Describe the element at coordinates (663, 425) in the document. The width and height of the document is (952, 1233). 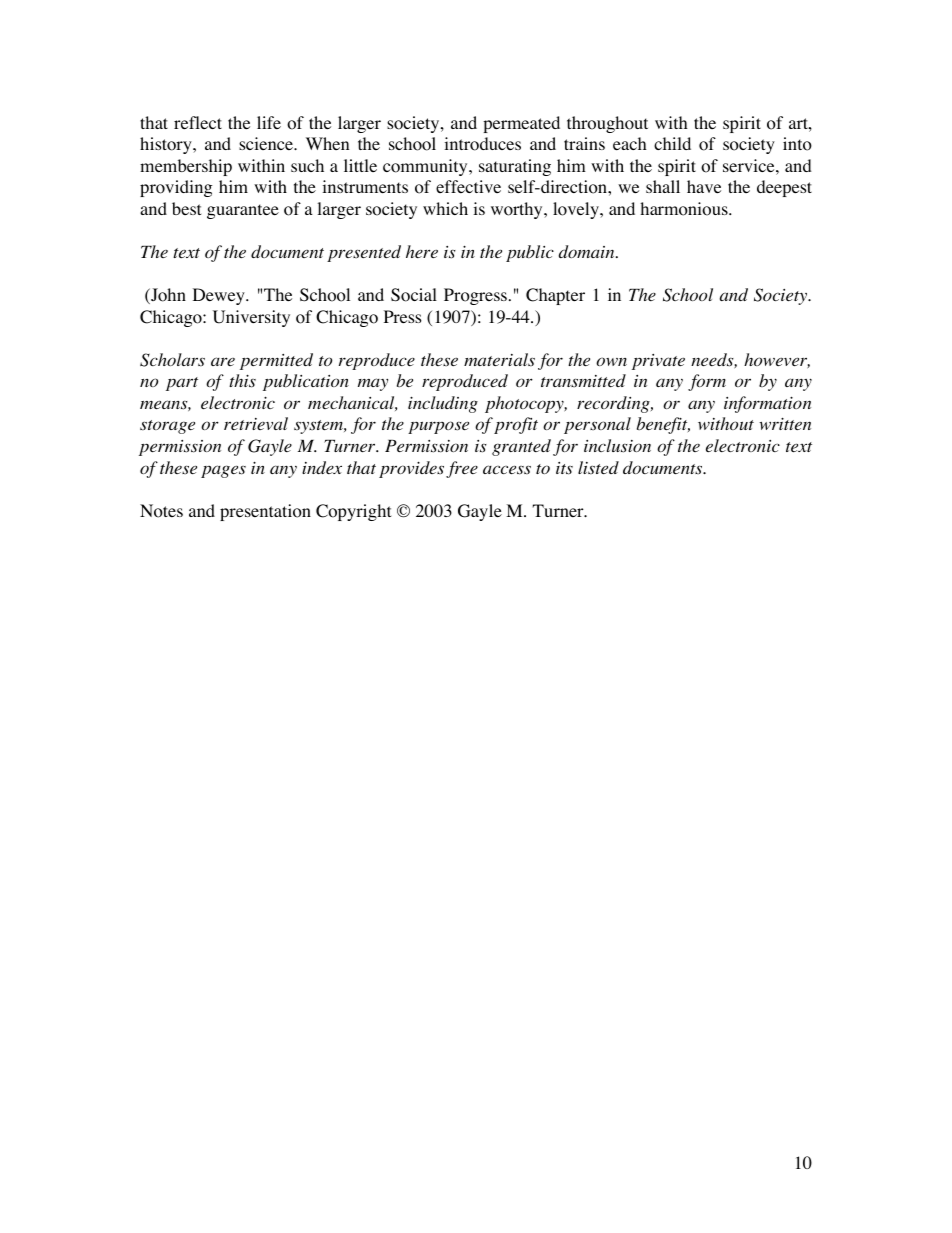
I see `benefit` at that location.
